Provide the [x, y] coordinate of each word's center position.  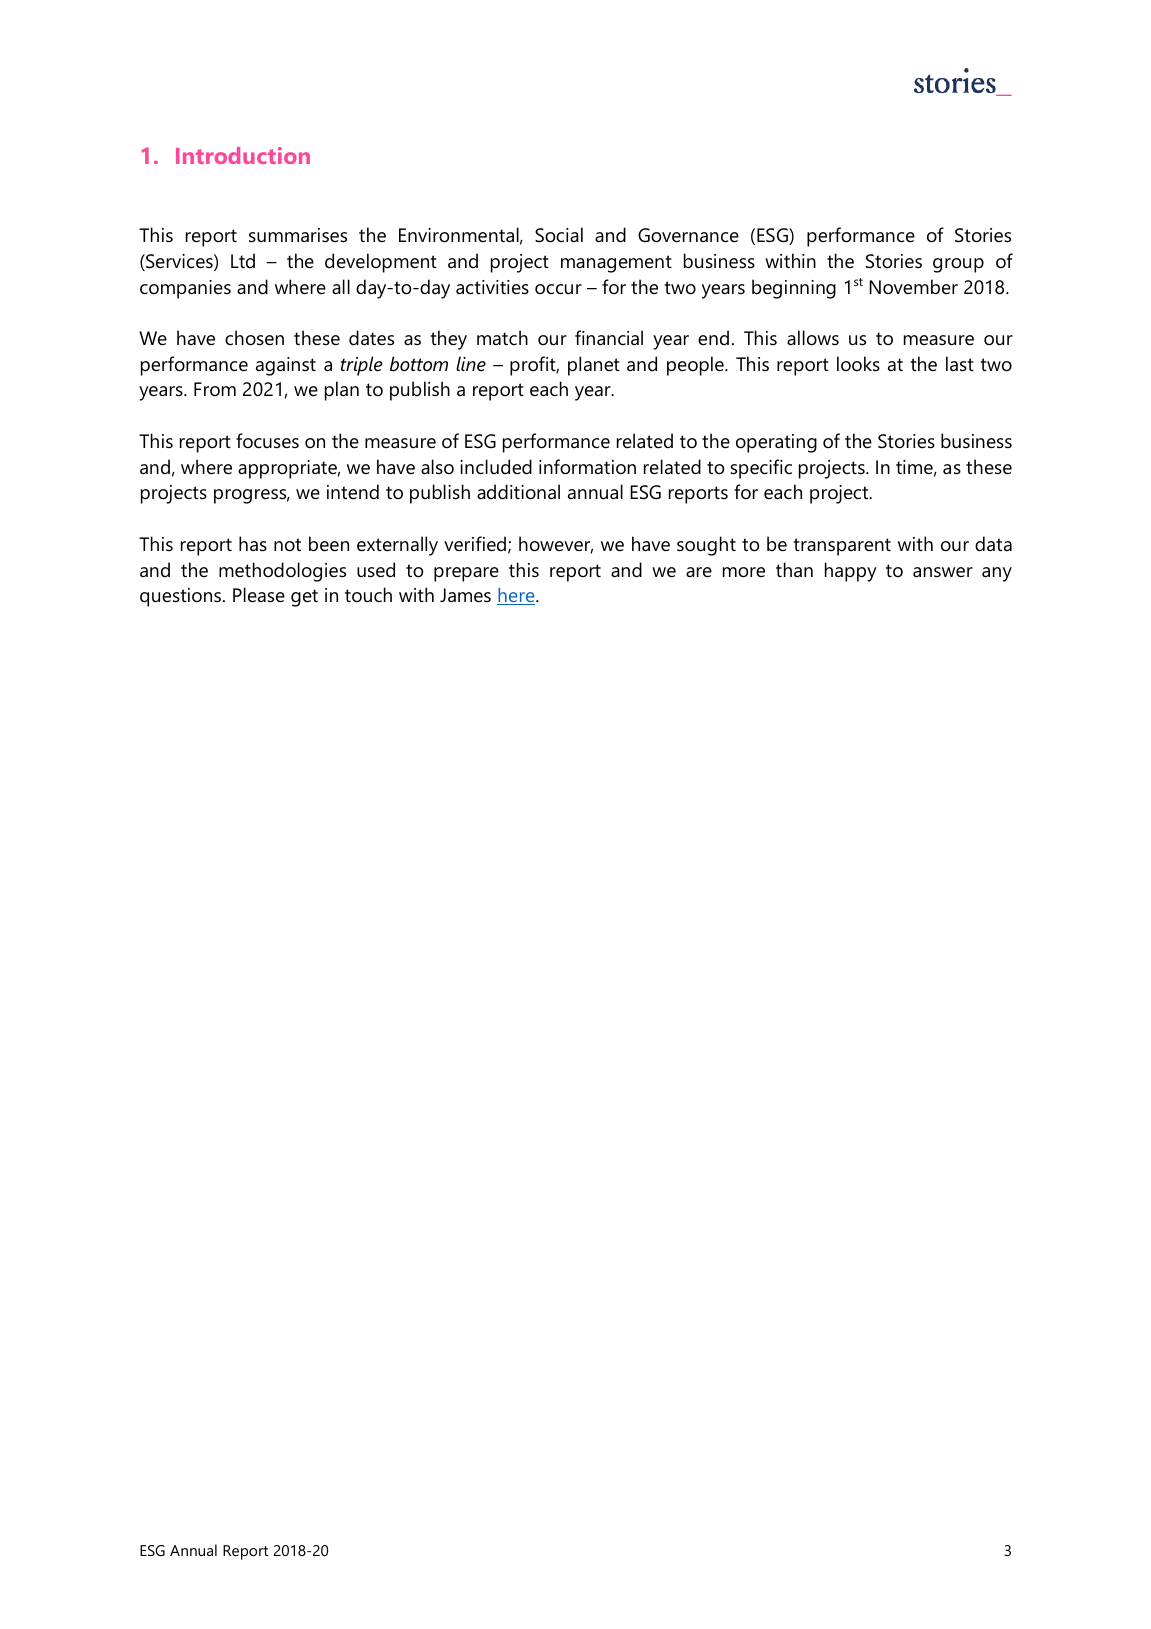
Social [559, 235]
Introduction [243, 155]
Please [259, 594]
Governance [688, 235]
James [465, 595]
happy [851, 572]
